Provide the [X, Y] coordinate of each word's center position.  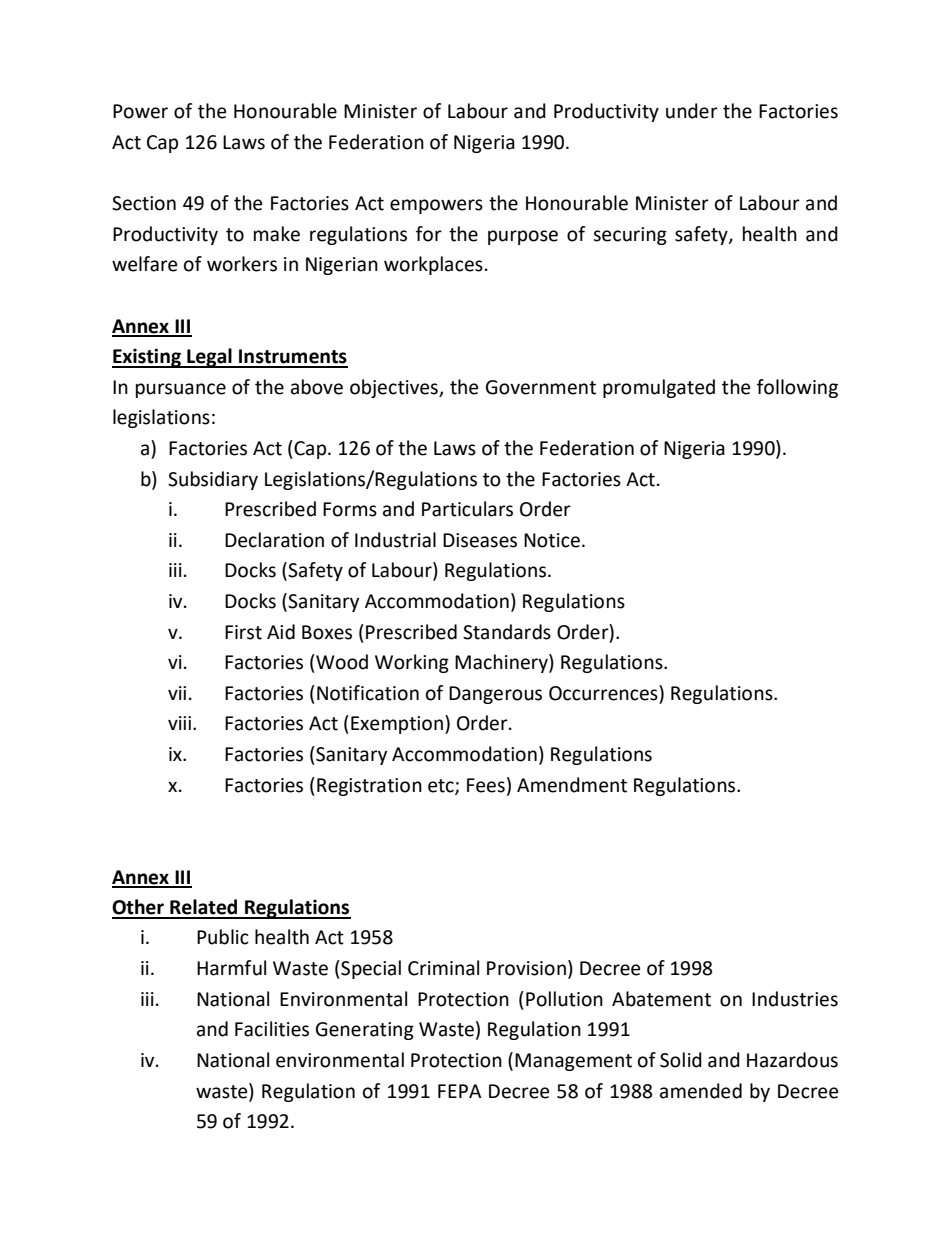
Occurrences [604, 693]
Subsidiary [213, 480]
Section [144, 203]
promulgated [659, 388]
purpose [523, 237]
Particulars [467, 509]
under [692, 111]
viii [181, 723]
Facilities [272, 1029]
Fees [486, 785]
